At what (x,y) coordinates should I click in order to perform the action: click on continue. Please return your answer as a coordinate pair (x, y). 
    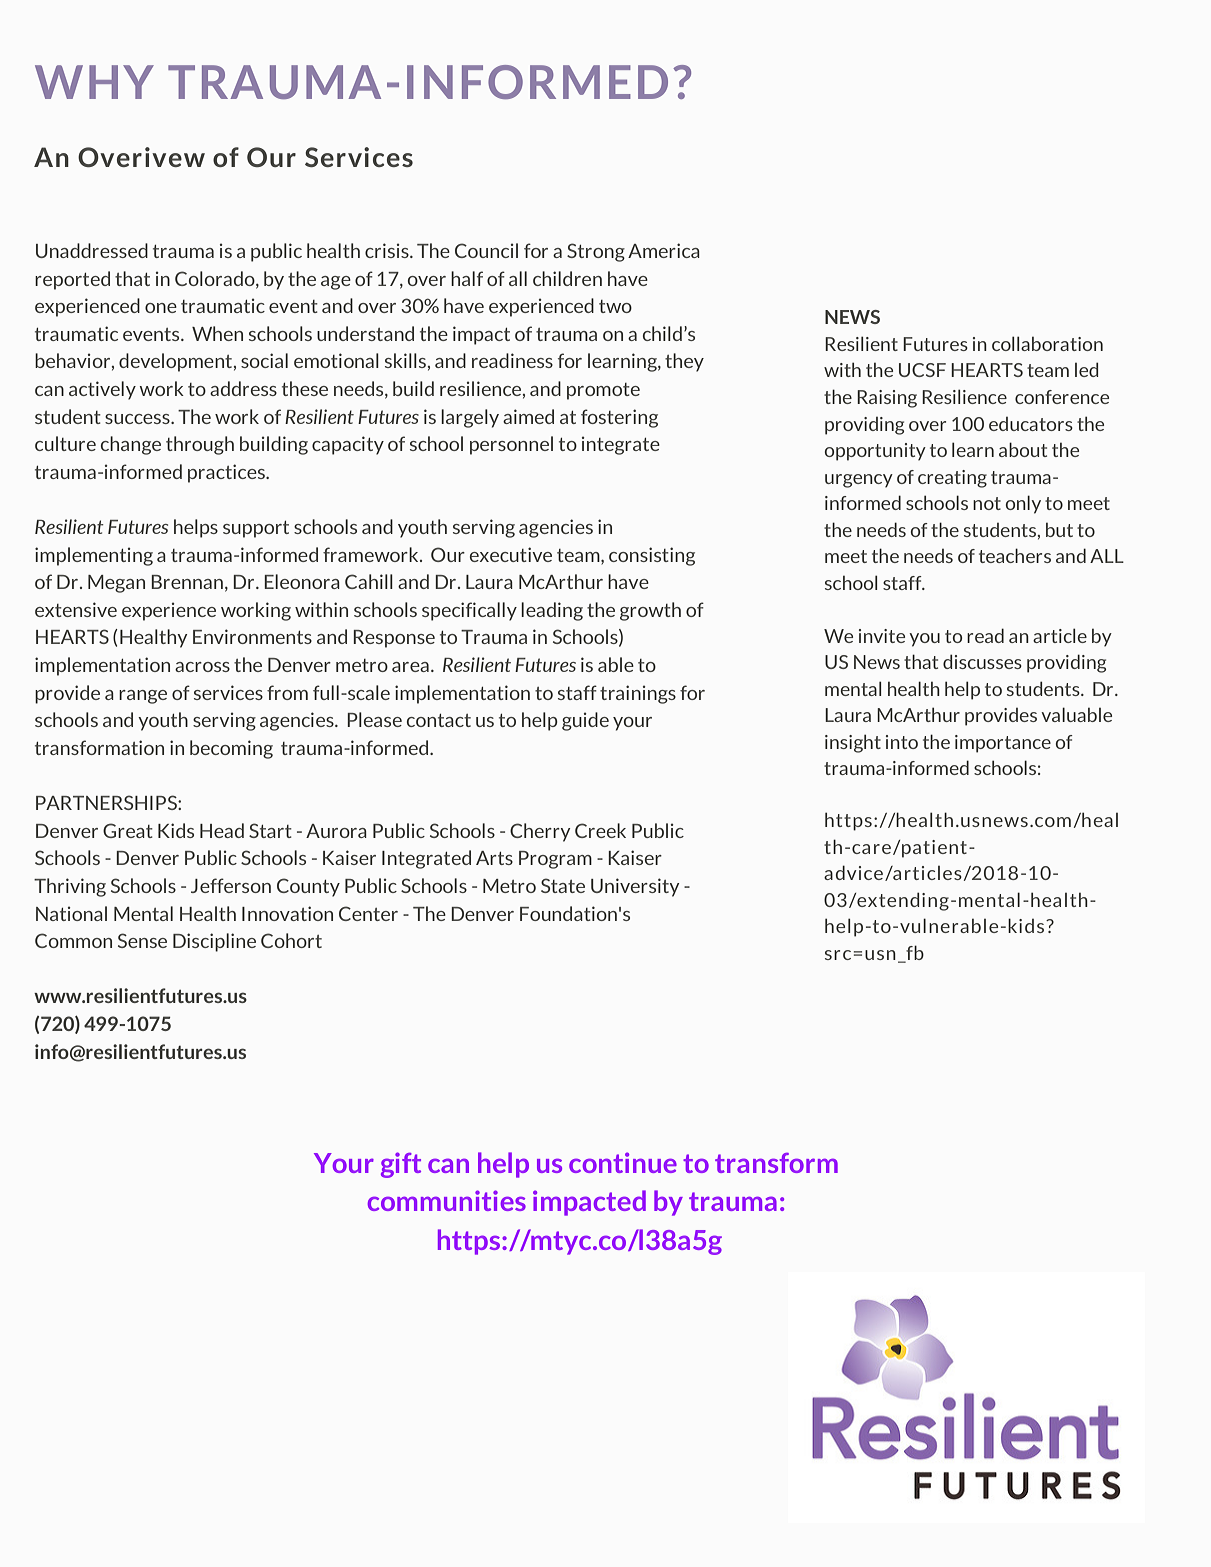
    Looking at the image, I should click on (623, 1162).
